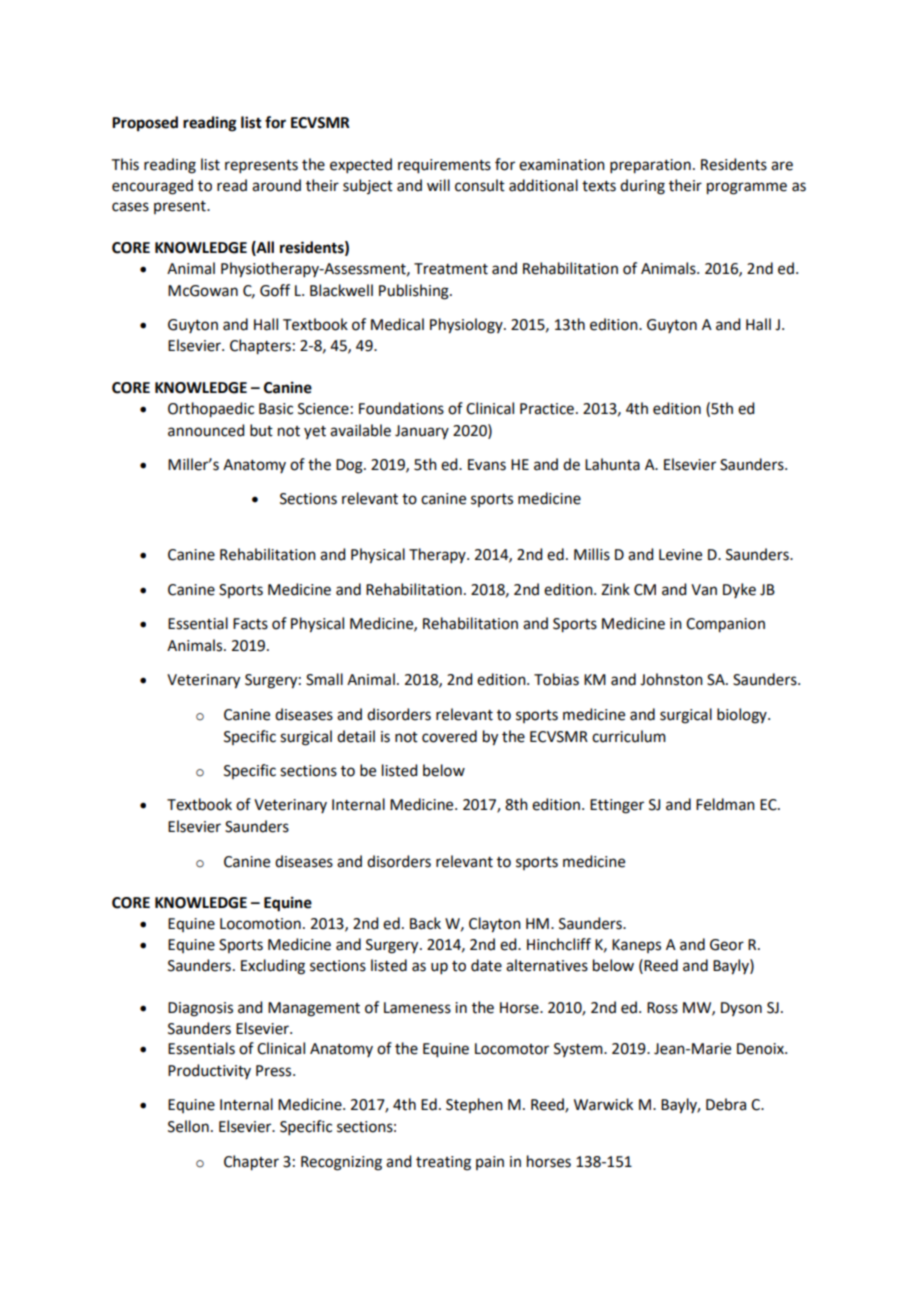 The image size is (924, 1308). Describe the element at coordinates (152, 187) in the page. I see `encouraged` at that location.
